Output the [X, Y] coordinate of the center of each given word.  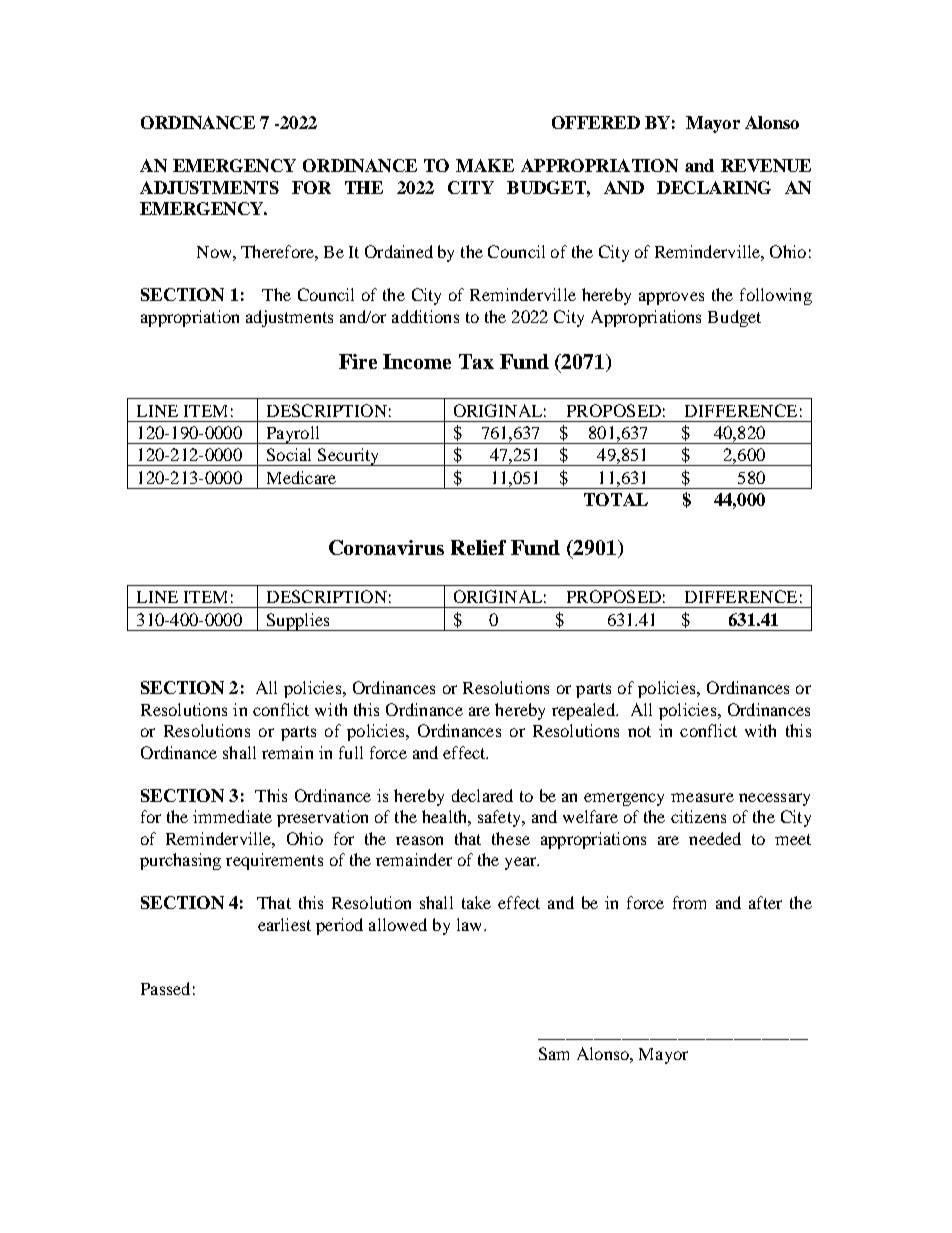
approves [671, 298]
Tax [476, 361]
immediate [232, 816]
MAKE [485, 165]
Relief [478, 547]
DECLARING [714, 187]
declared [482, 795]
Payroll [293, 435]
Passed [165, 988]
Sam [554, 1053]
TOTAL [616, 499]
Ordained [399, 251]
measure [702, 797]
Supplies [298, 622]
